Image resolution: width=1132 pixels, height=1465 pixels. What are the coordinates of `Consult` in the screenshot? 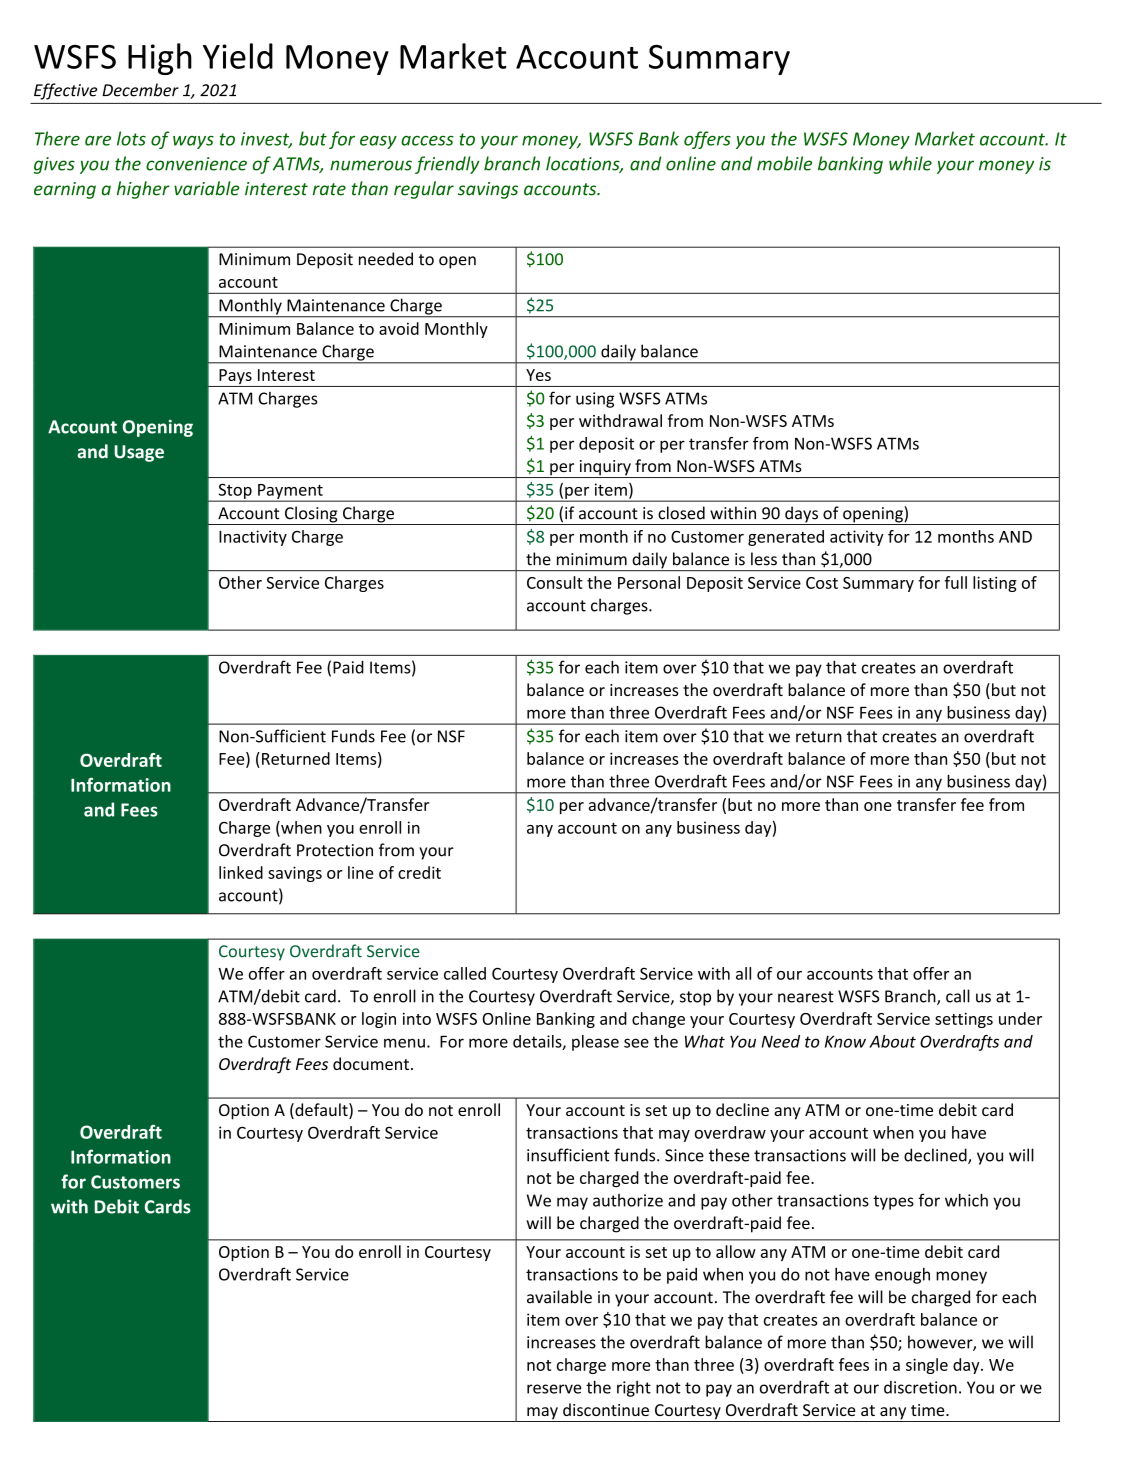 It's located at (555, 582).
